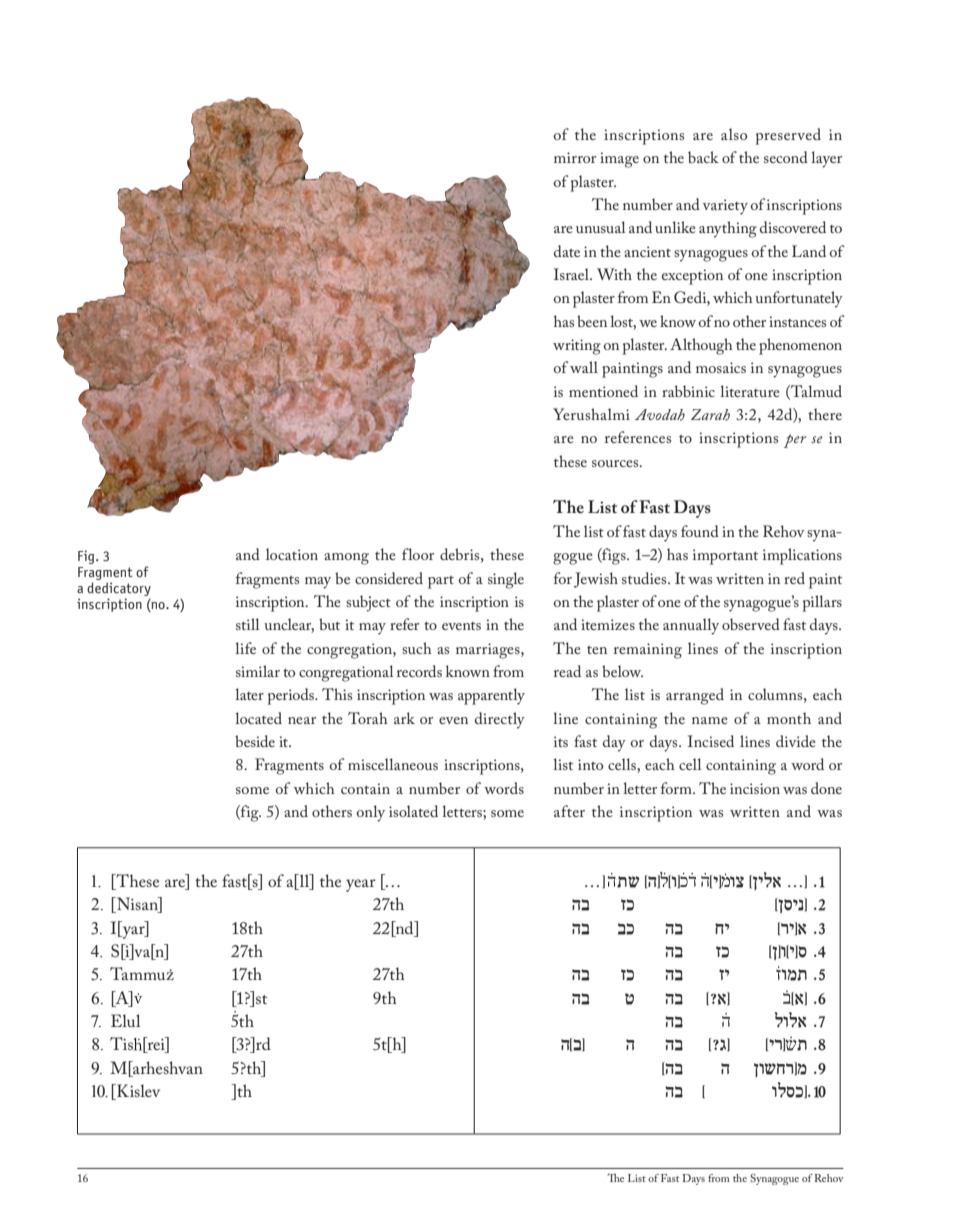 The height and width of the screenshot is (1232, 958). What do you see at coordinates (591, 414) in the screenshot?
I see `Yerushalmi` at bounding box center [591, 414].
